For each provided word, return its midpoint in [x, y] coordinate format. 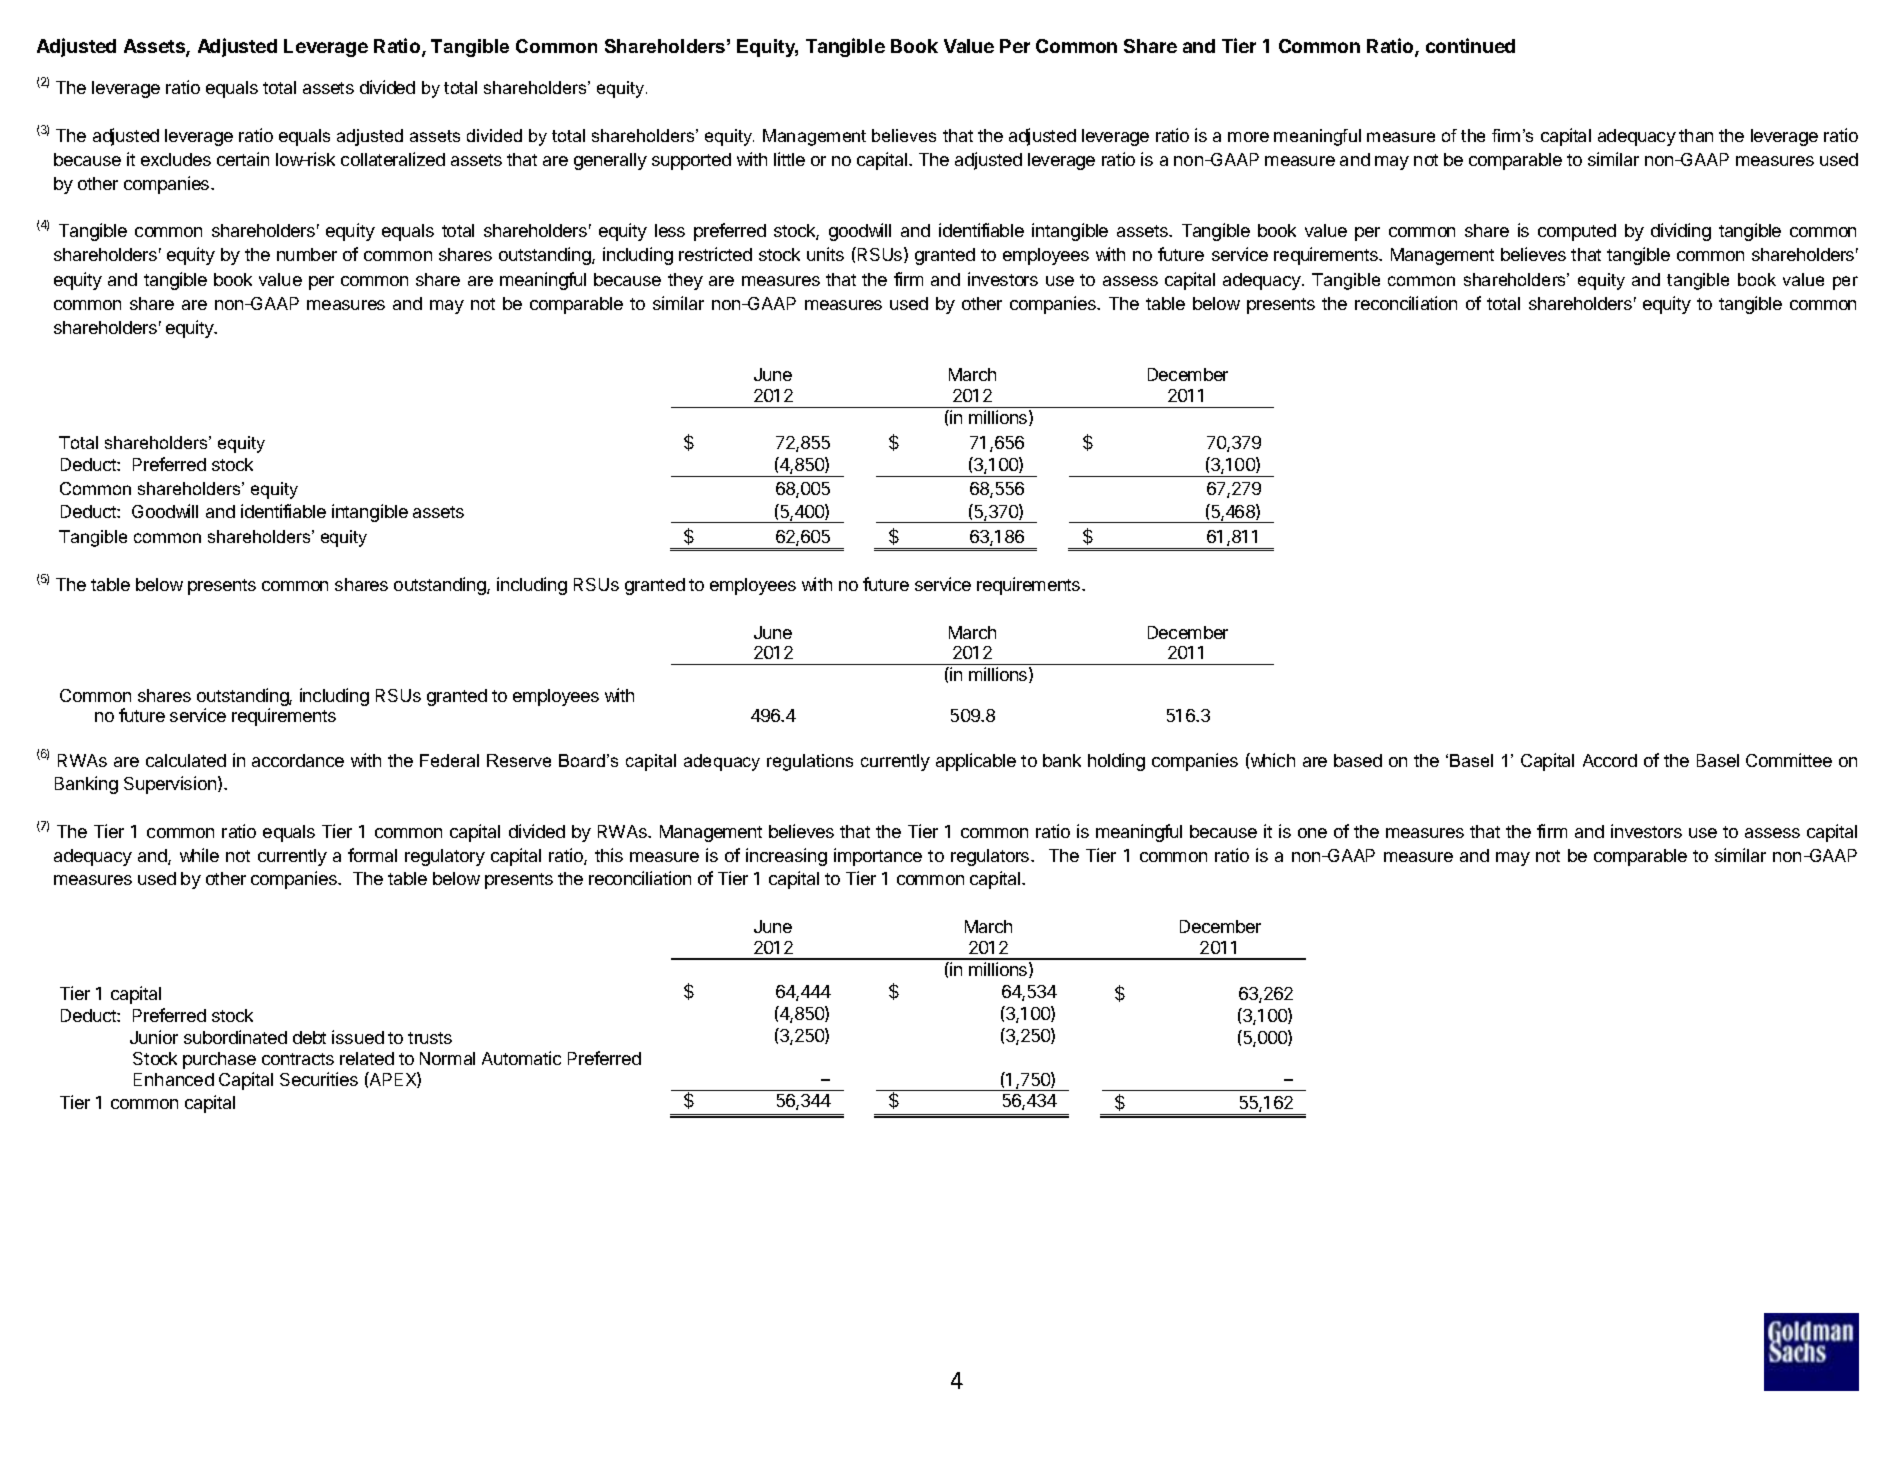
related [367, 1058]
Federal [449, 760]
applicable [976, 762]
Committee [1789, 760]
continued [1470, 45]
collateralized [393, 159]
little [789, 159]
